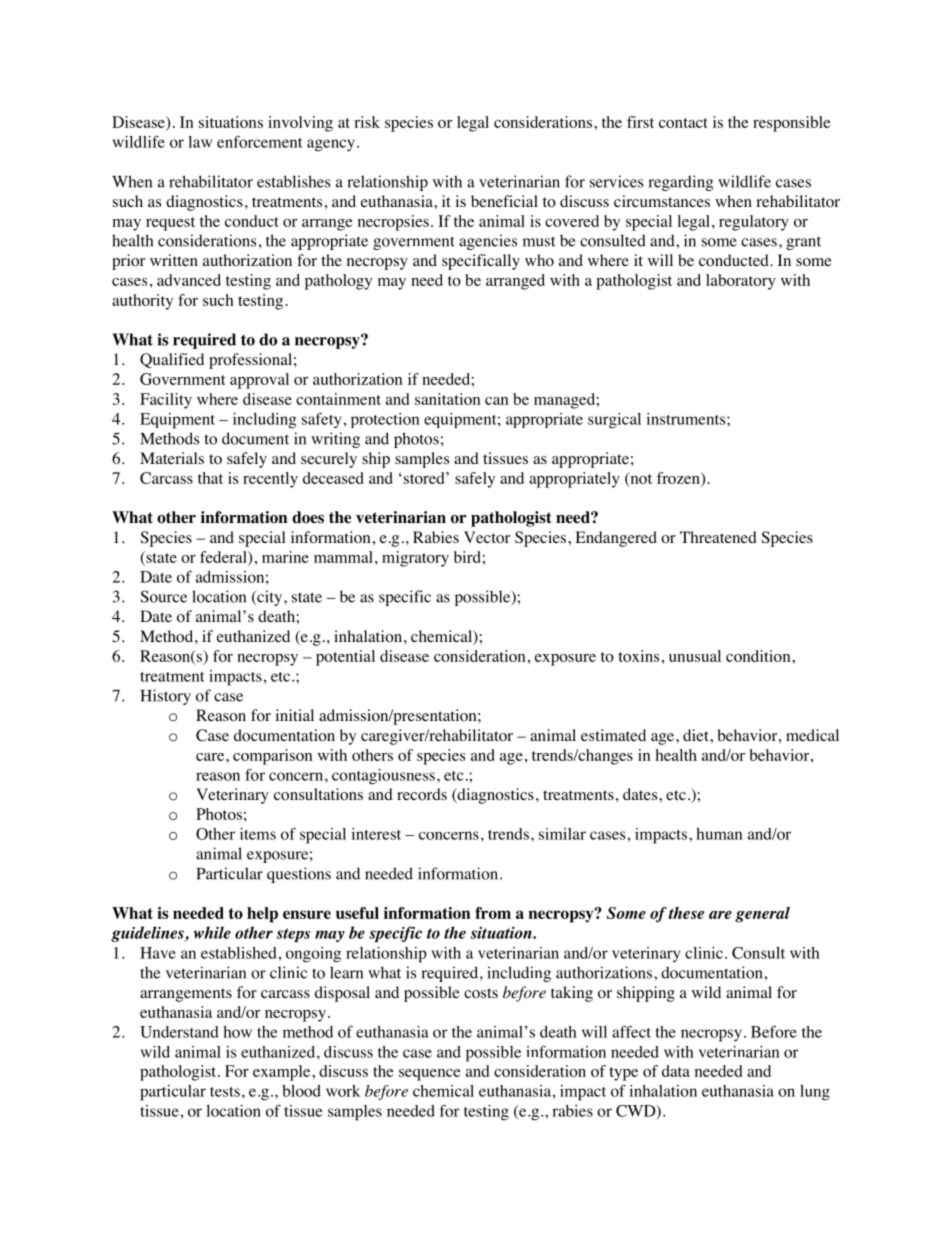 The height and width of the screenshot is (1233, 952). What do you see at coordinates (719, 834) in the screenshot?
I see `human` at bounding box center [719, 834].
